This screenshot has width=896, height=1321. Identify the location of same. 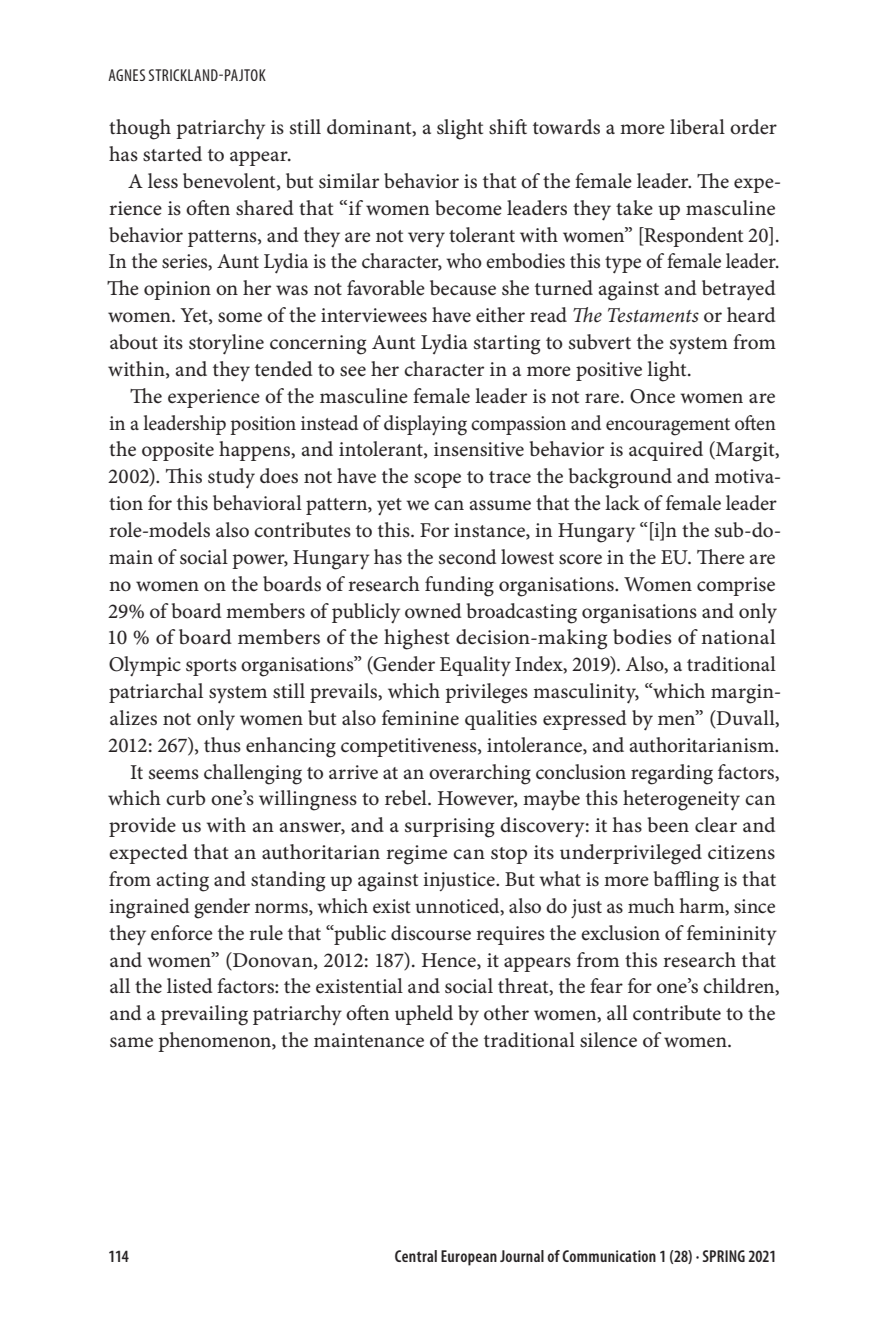
(131, 1042).
